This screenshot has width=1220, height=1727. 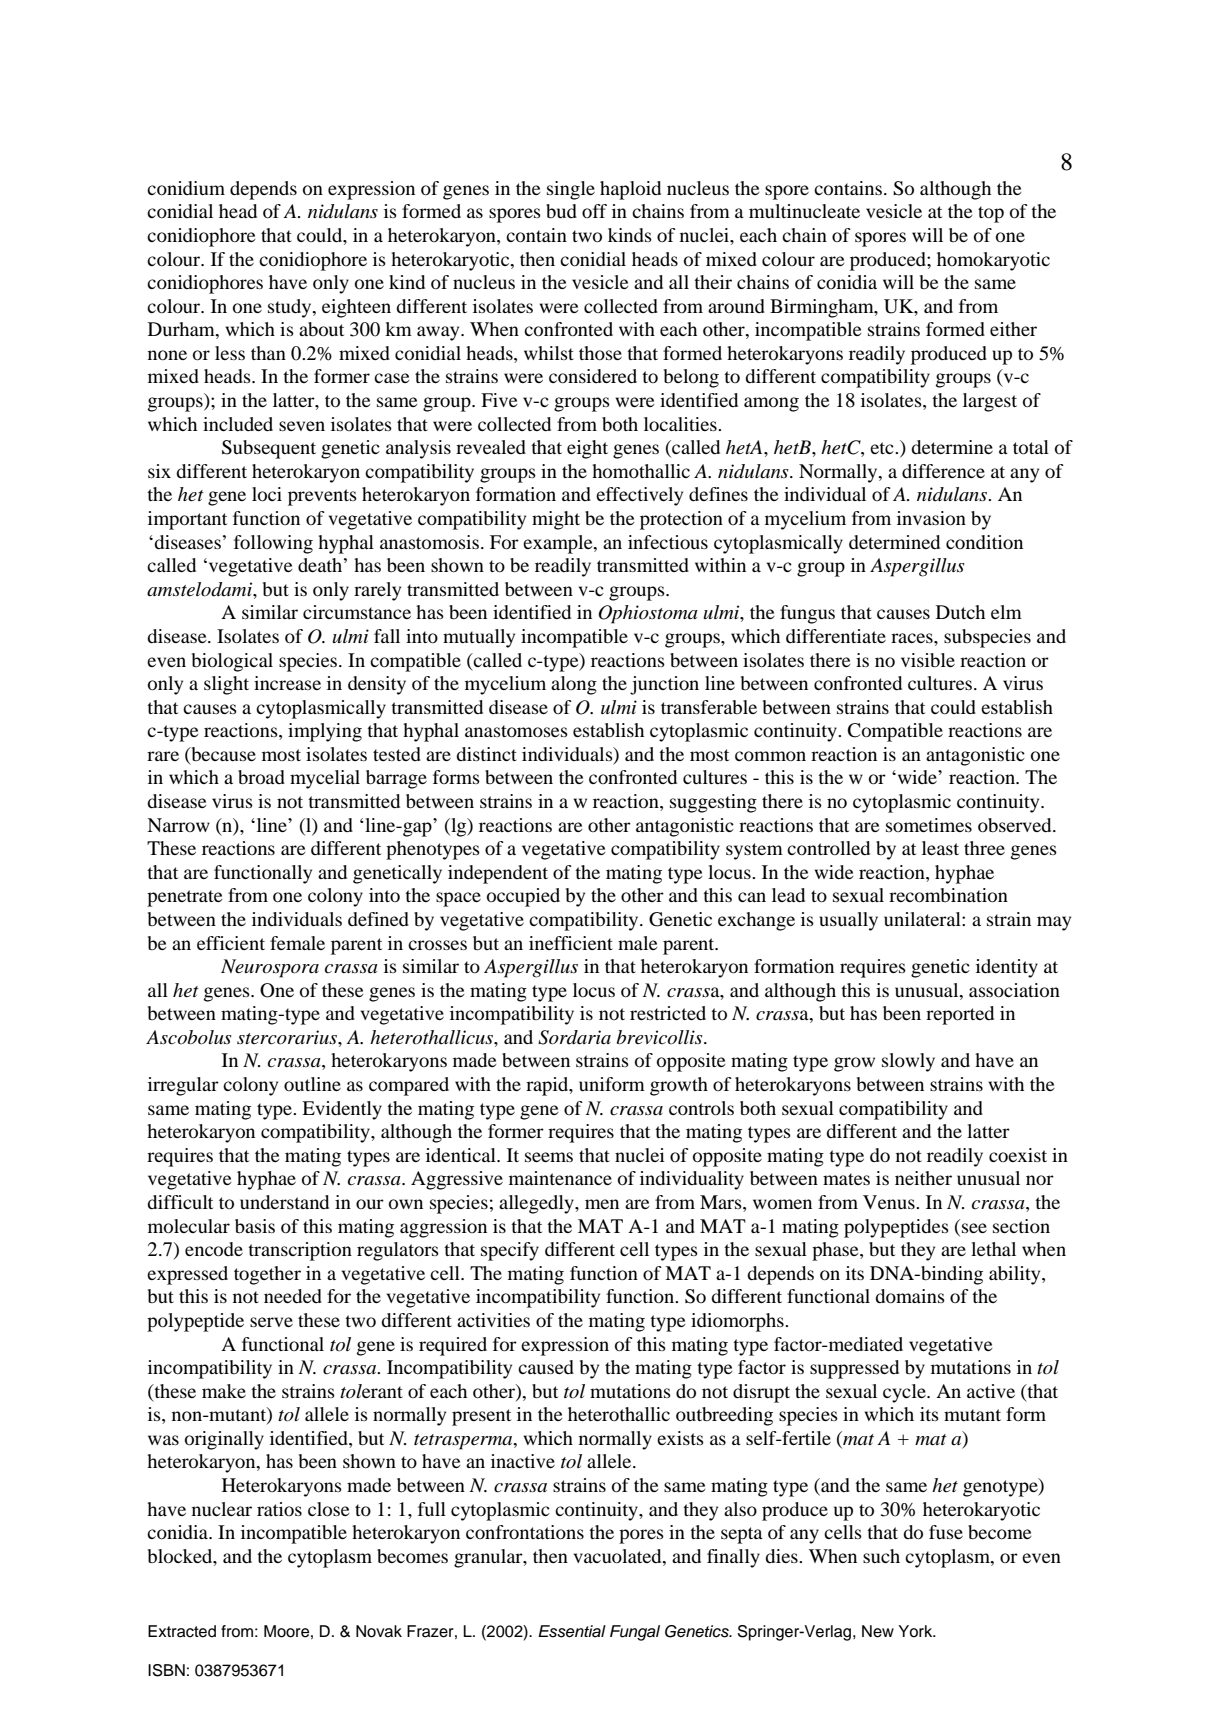 I want to click on off, so click(x=594, y=211).
